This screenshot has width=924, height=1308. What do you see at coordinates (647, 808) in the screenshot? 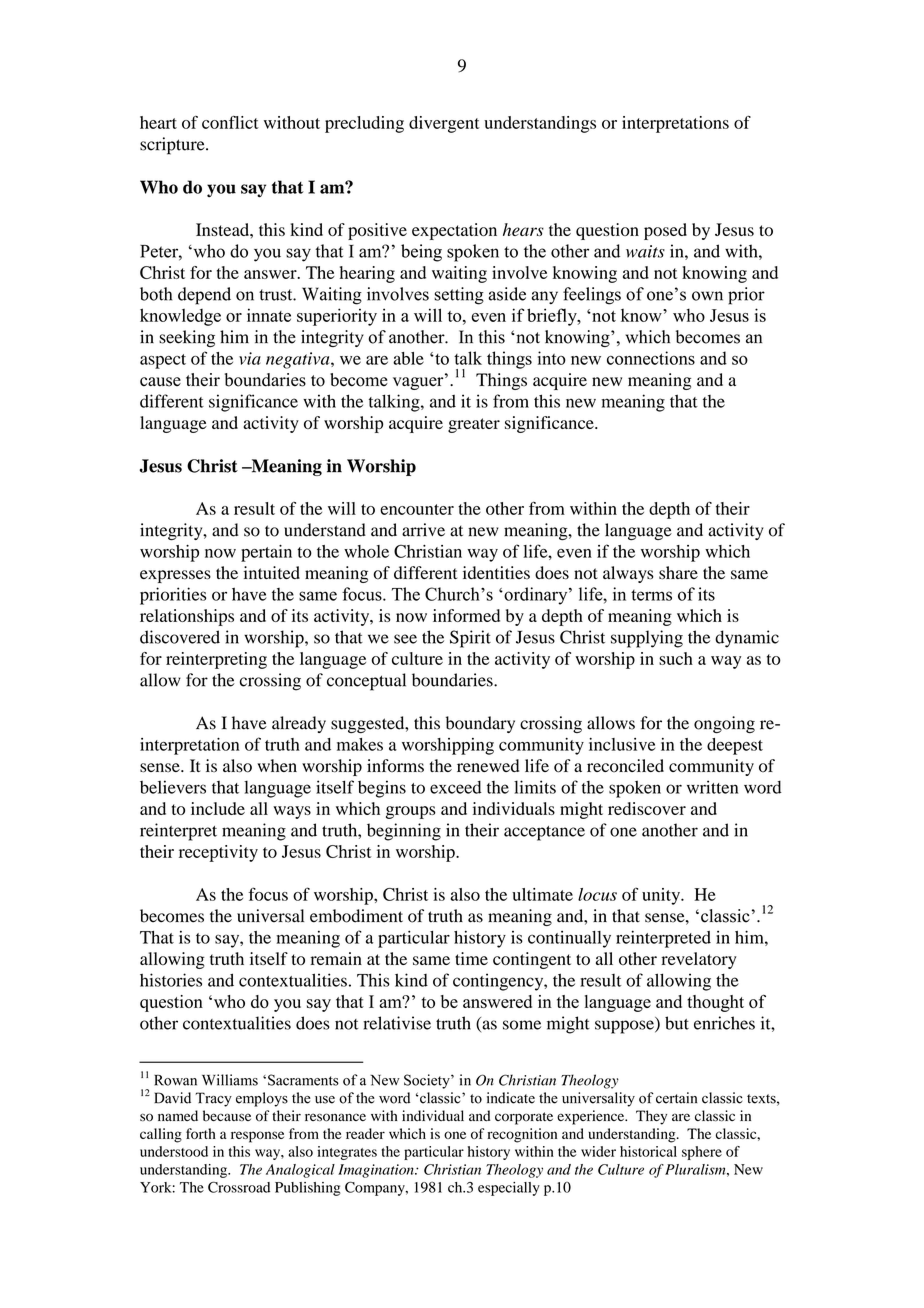
I see `rediscover` at bounding box center [647, 808].
